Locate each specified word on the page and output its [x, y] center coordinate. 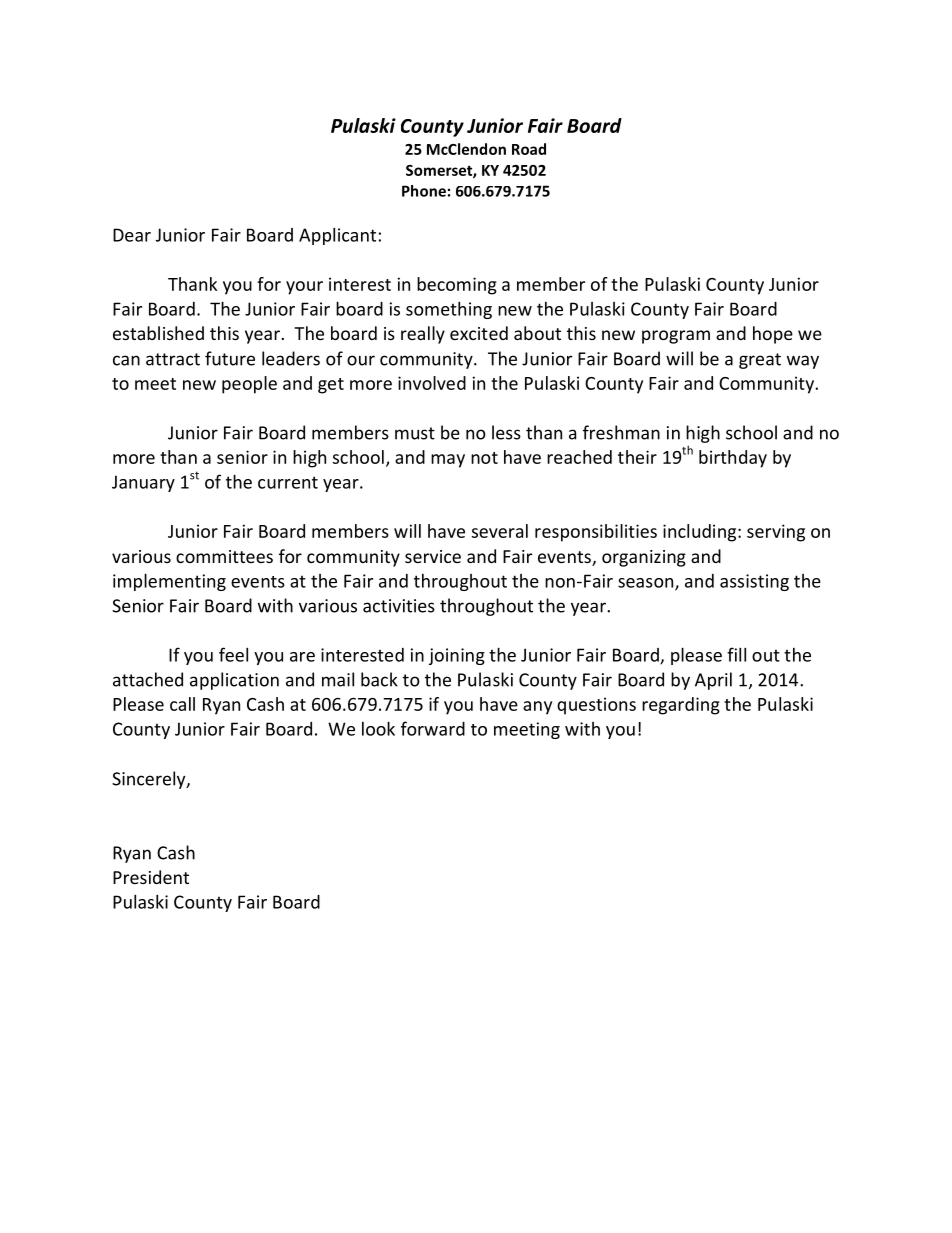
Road [529, 149]
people [249, 385]
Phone [424, 191]
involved [432, 383]
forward [433, 728]
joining [457, 656]
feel [233, 654]
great [760, 361]
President [151, 877]
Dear [132, 235]
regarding [681, 706]
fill [736, 654]
